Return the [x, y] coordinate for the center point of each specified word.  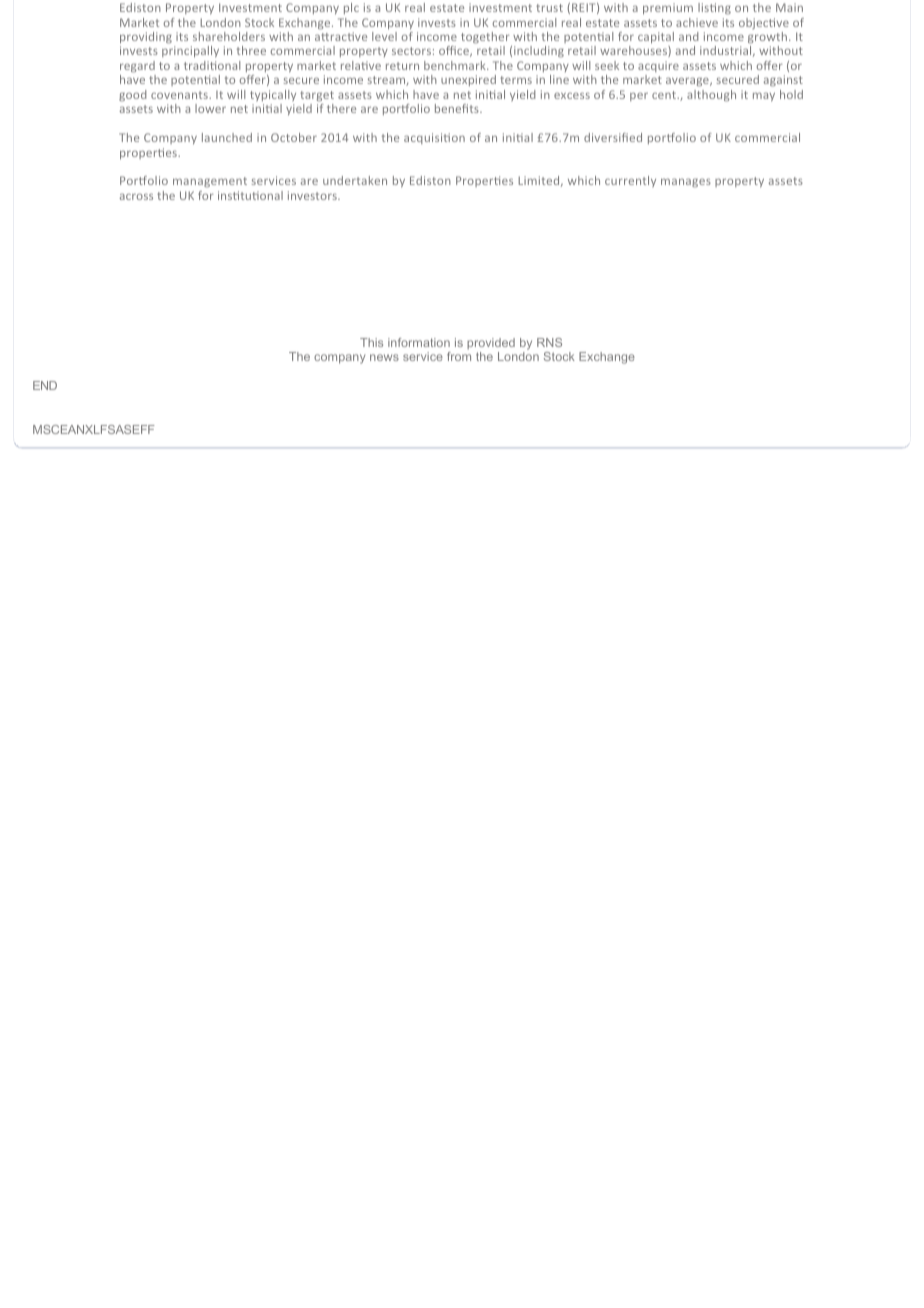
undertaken [355, 180]
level [384, 36]
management [210, 182]
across [136, 196]
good [132, 96]
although [711, 96]
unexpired [468, 80]
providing [146, 38]
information [419, 342]
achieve [697, 22]
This [371, 342]
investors [313, 195]
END [45, 385]
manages [686, 183]
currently [630, 181]
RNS [549, 342]
